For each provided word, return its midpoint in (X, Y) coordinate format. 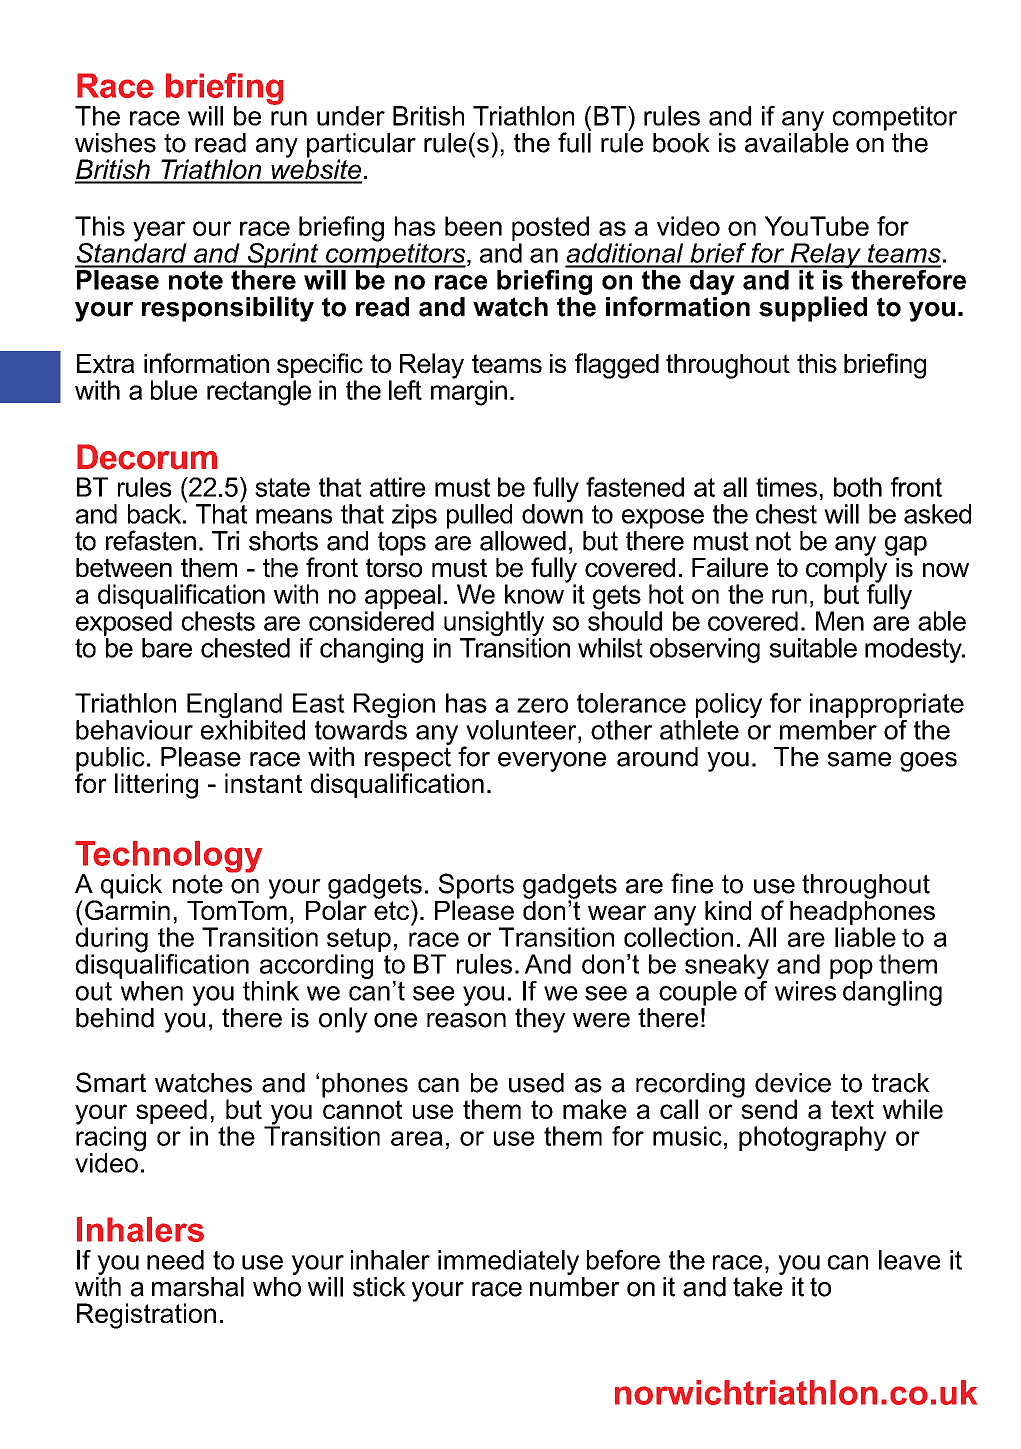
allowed (523, 541)
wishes (115, 143)
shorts (283, 541)
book (681, 143)
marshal (198, 1287)
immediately (508, 1262)
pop (851, 969)
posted (550, 228)
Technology (168, 858)
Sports (476, 887)
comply (848, 570)
